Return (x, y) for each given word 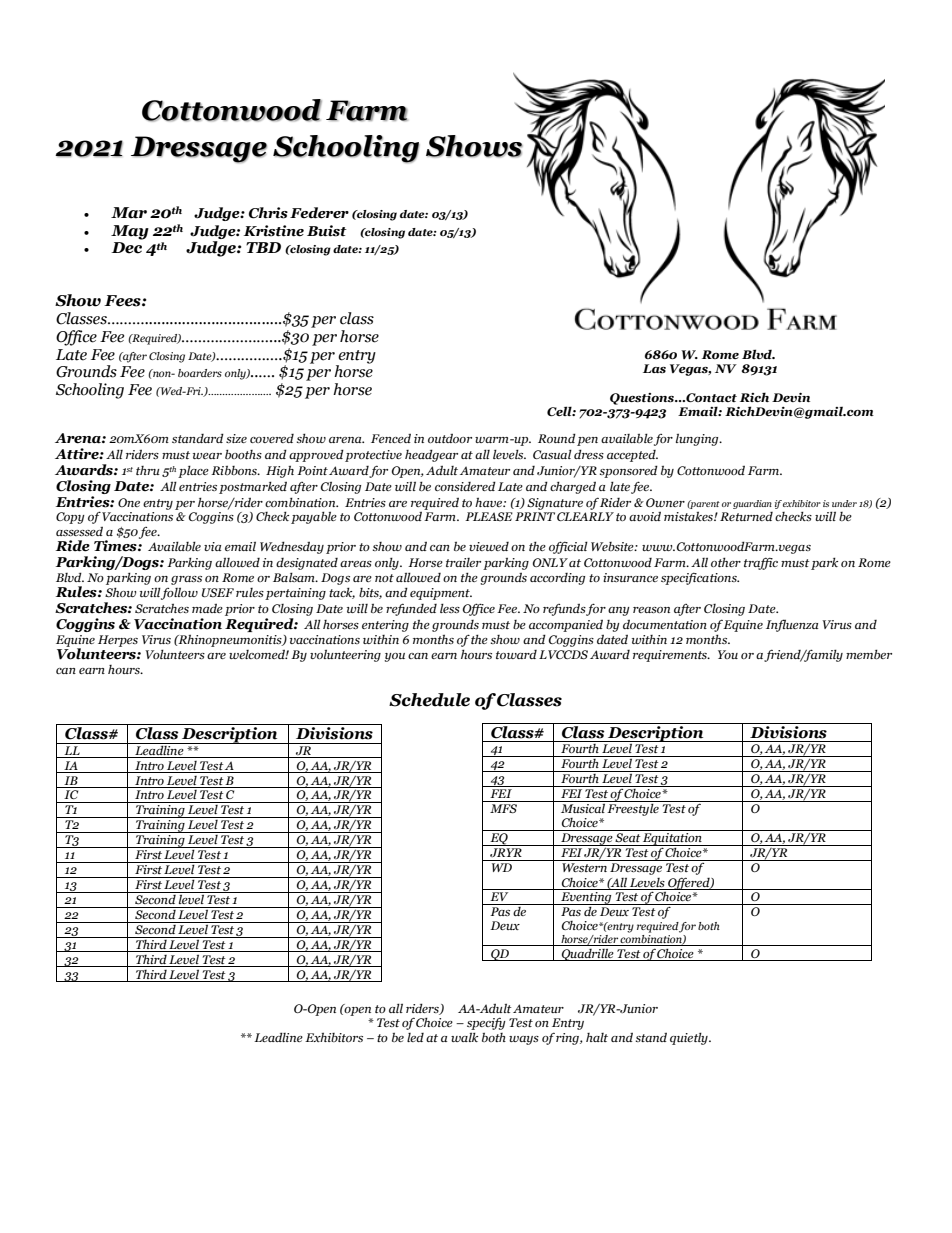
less (450, 608)
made (207, 608)
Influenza (792, 625)
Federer (319, 213)
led (415, 1037)
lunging (698, 439)
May (130, 232)
